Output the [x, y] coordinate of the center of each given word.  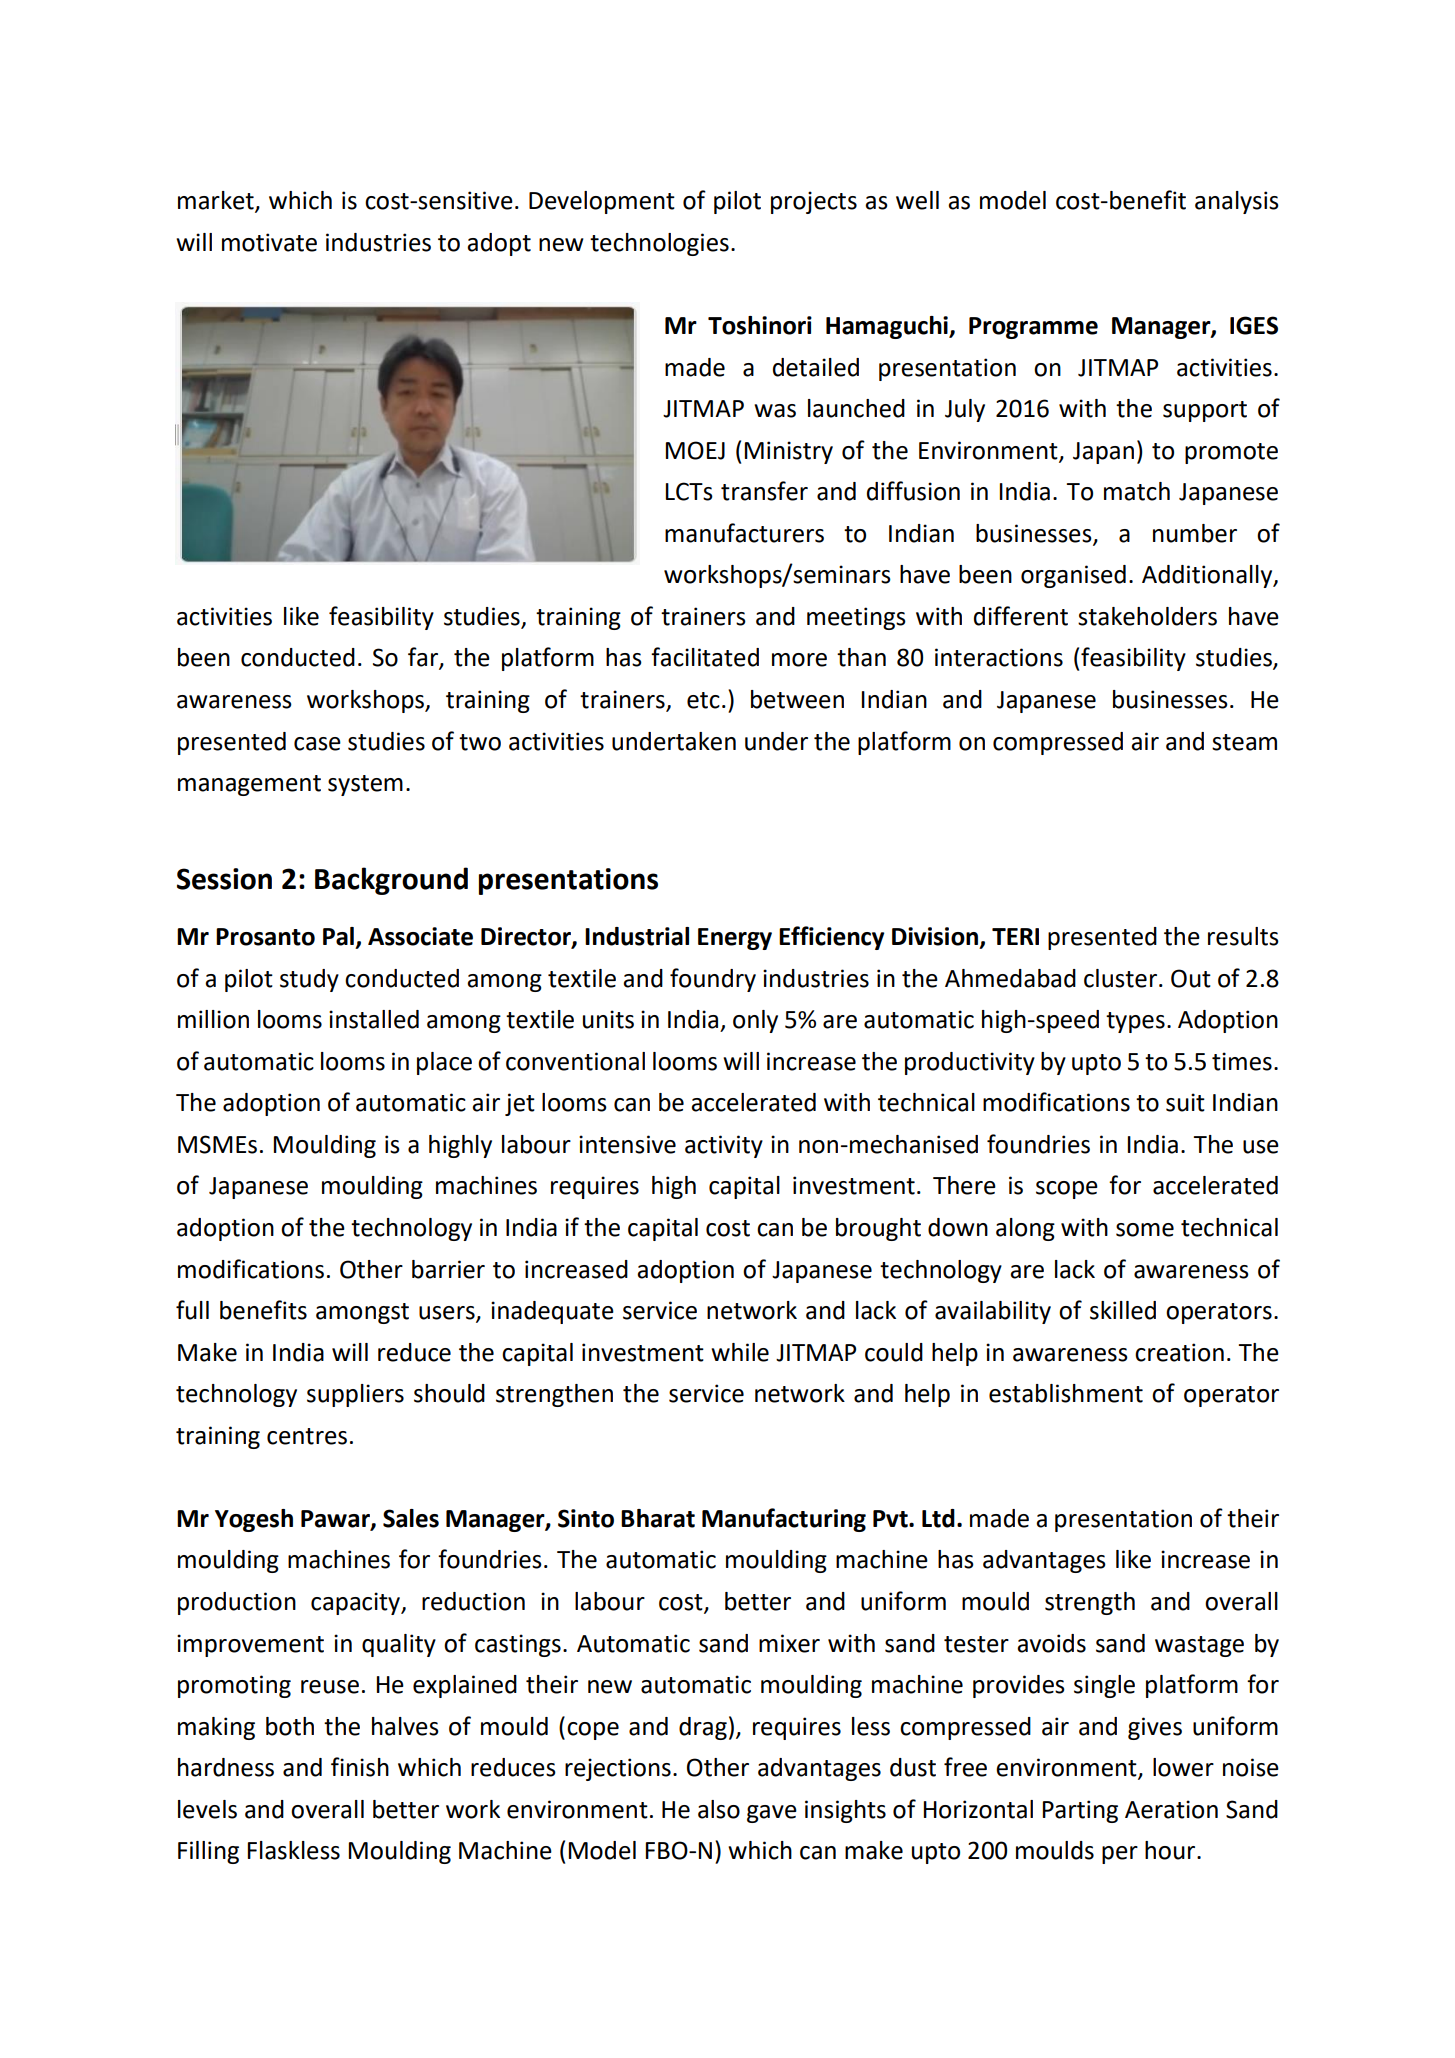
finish [360, 1767]
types [1135, 1022]
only [755, 1021]
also [719, 1809]
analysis [1237, 202]
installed [374, 1019]
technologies [659, 244]
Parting [1080, 1811]
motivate [269, 242]
